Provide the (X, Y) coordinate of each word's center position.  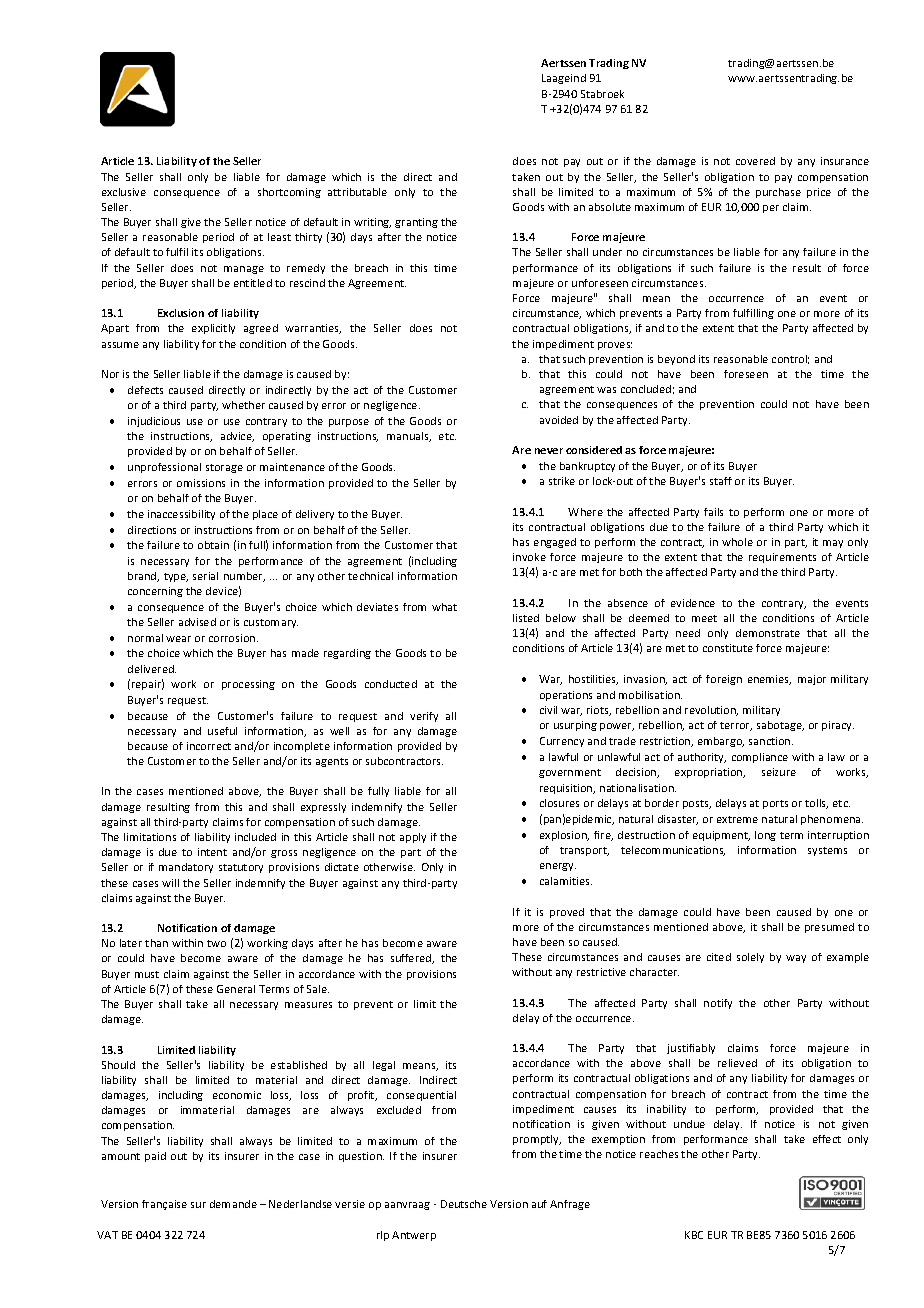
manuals (409, 437)
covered (755, 161)
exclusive (124, 192)
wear (178, 639)
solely (750, 958)
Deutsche (464, 1204)
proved (567, 913)
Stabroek (602, 94)
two (216, 943)
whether (243, 405)
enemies (769, 680)
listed (526, 618)
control (790, 359)
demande (233, 1204)
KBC (694, 1235)
